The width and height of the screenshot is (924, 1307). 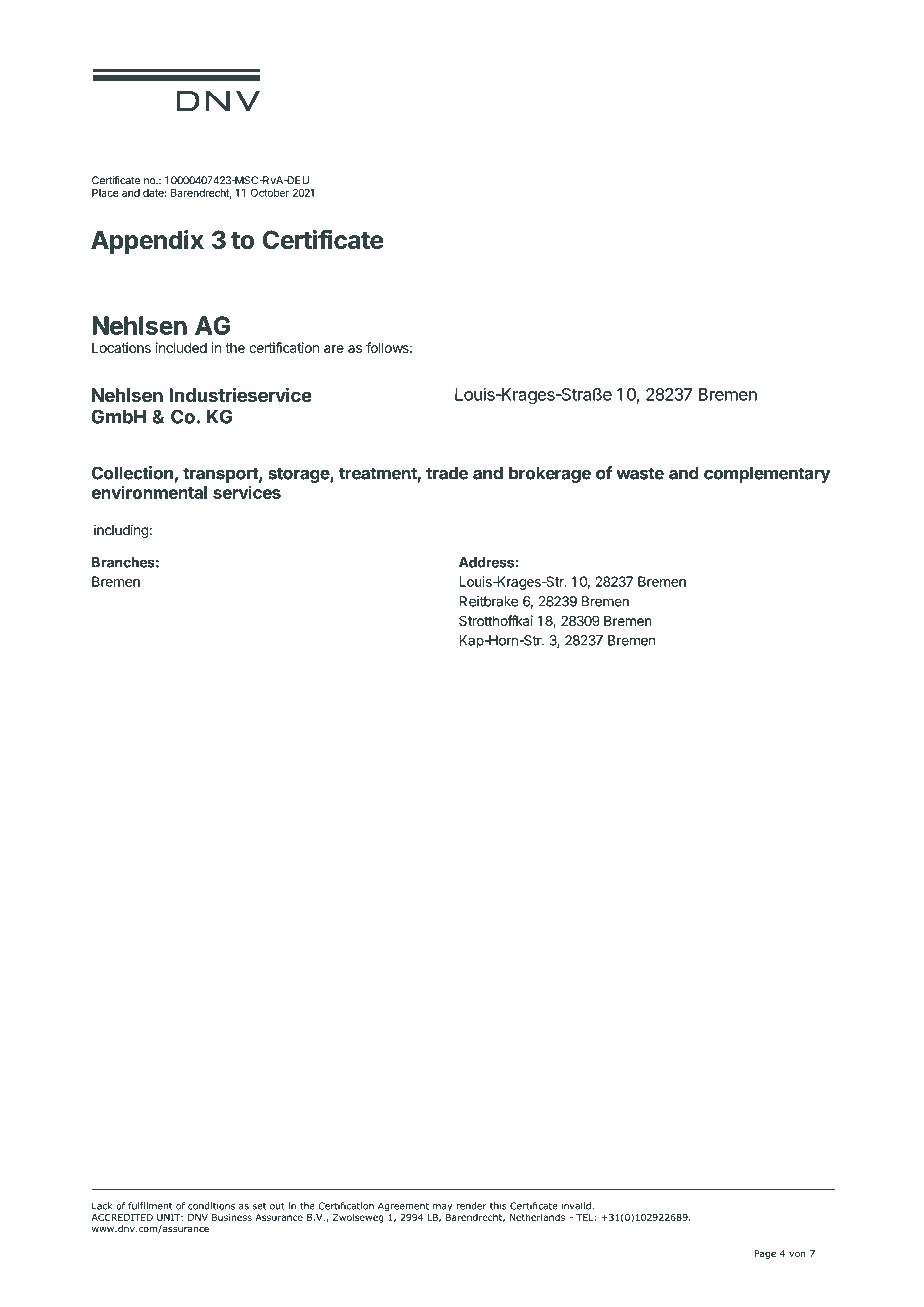 I want to click on conditions, so click(x=211, y=1206).
